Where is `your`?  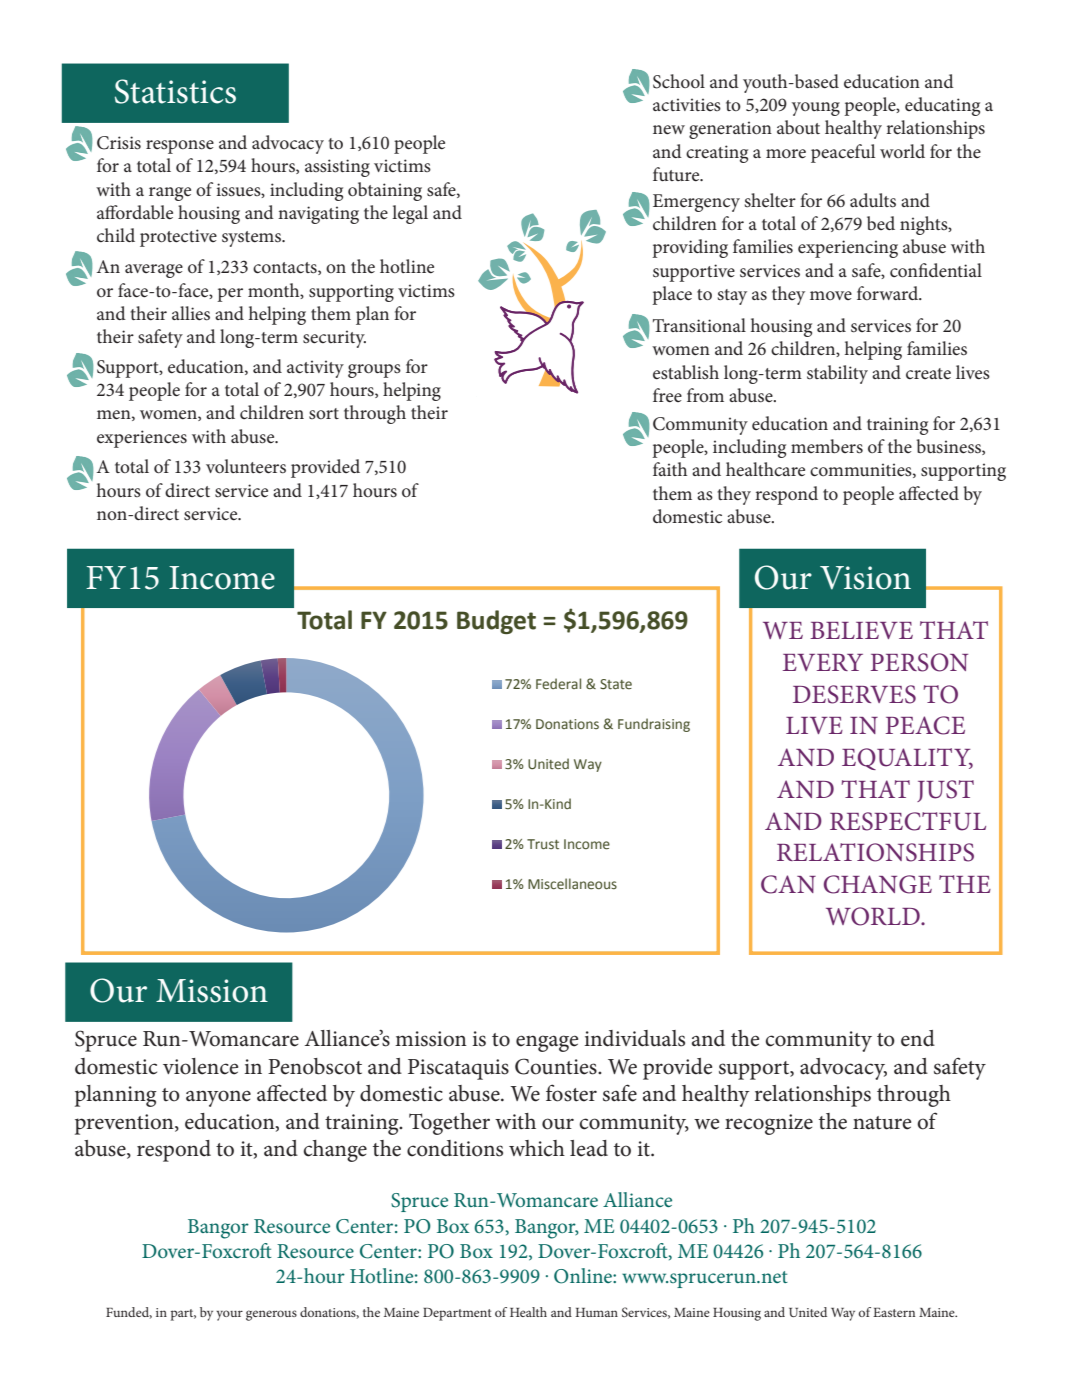 your is located at coordinates (229, 1315).
